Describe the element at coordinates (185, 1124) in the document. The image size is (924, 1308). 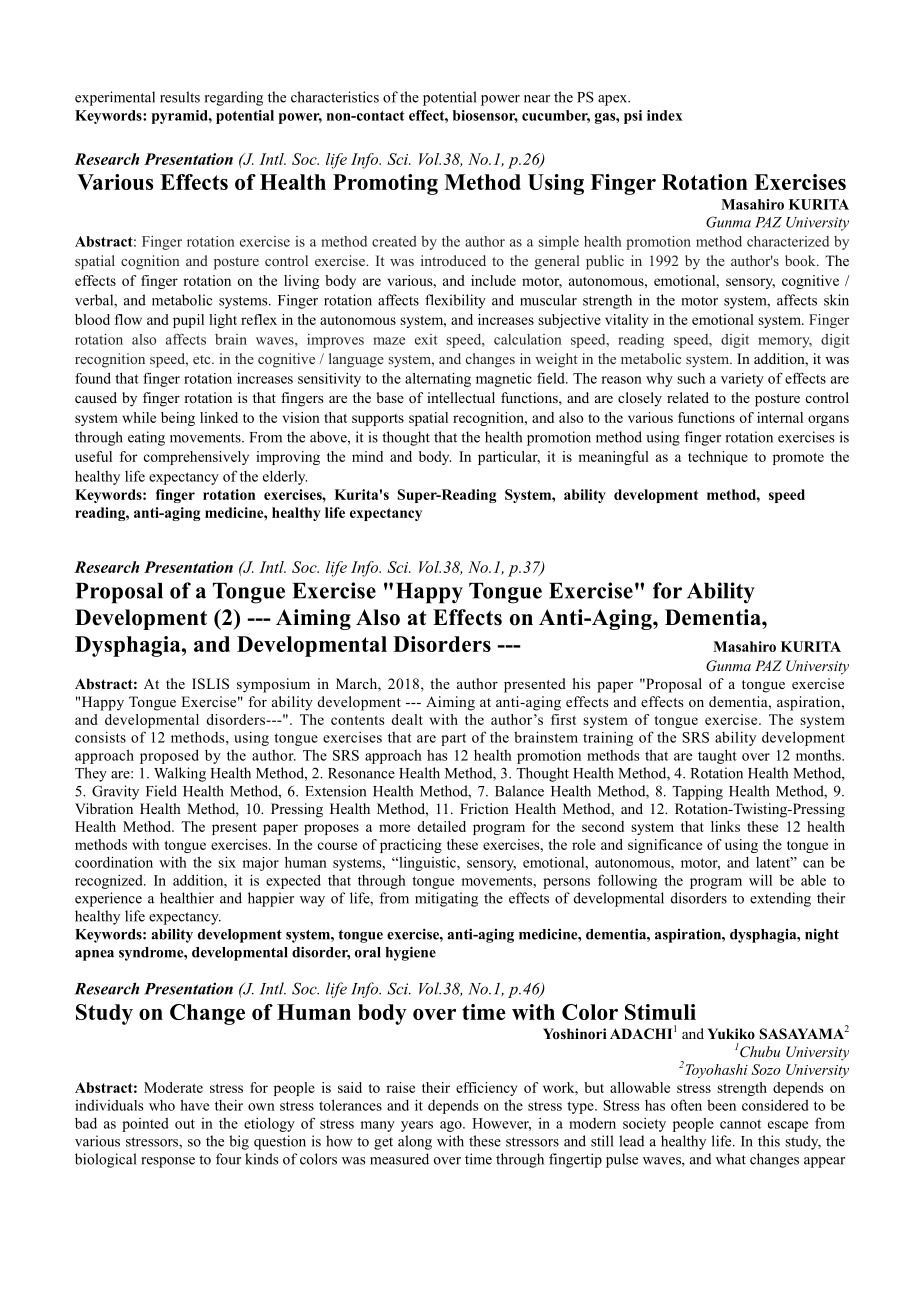
I see `out` at that location.
